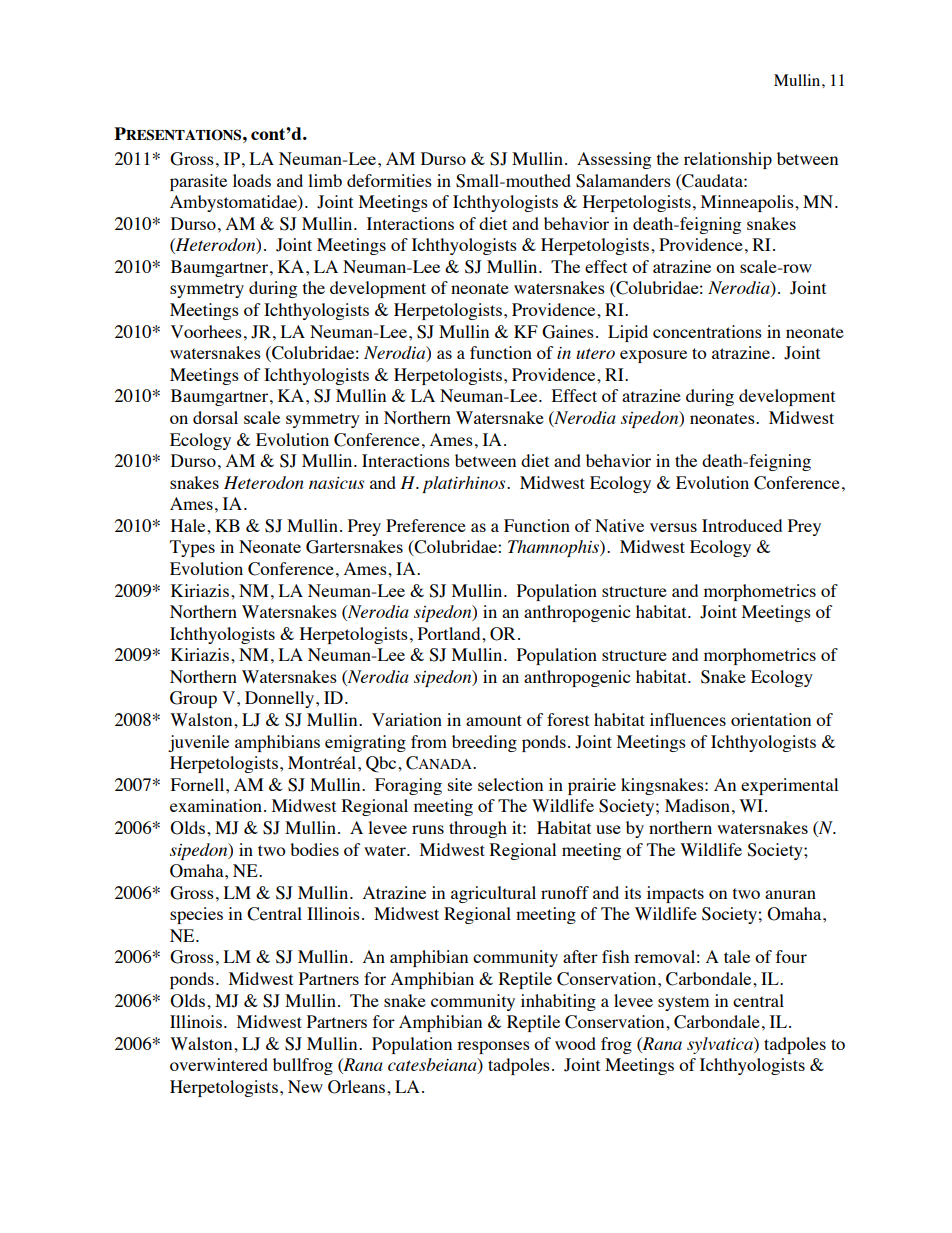 The height and width of the screenshot is (1233, 952). Describe the element at coordinates (252, 180) in the screenshot. I see `loads` at that location.
